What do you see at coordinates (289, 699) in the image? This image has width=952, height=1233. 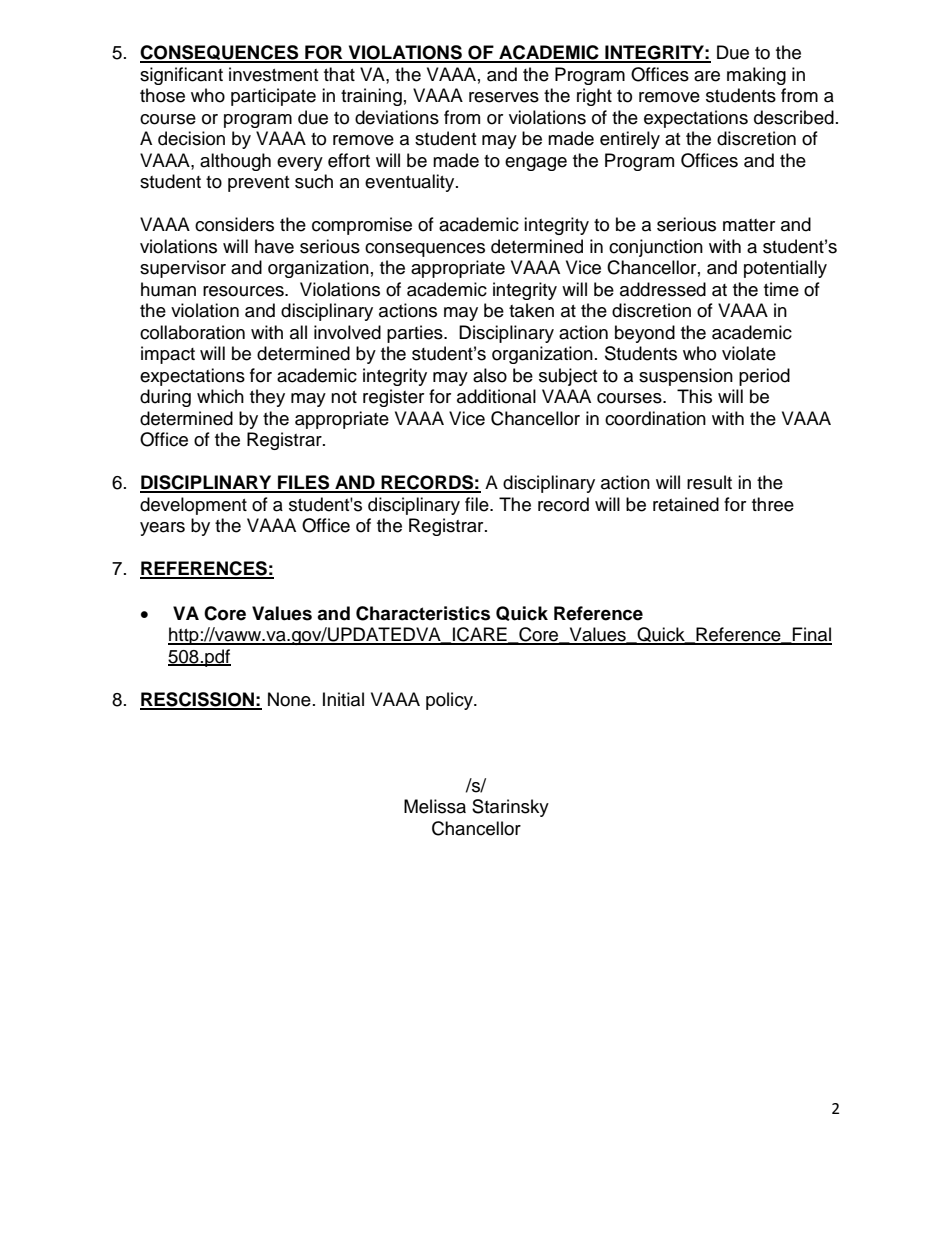 I see `None` at bounding box center [289, 699].
